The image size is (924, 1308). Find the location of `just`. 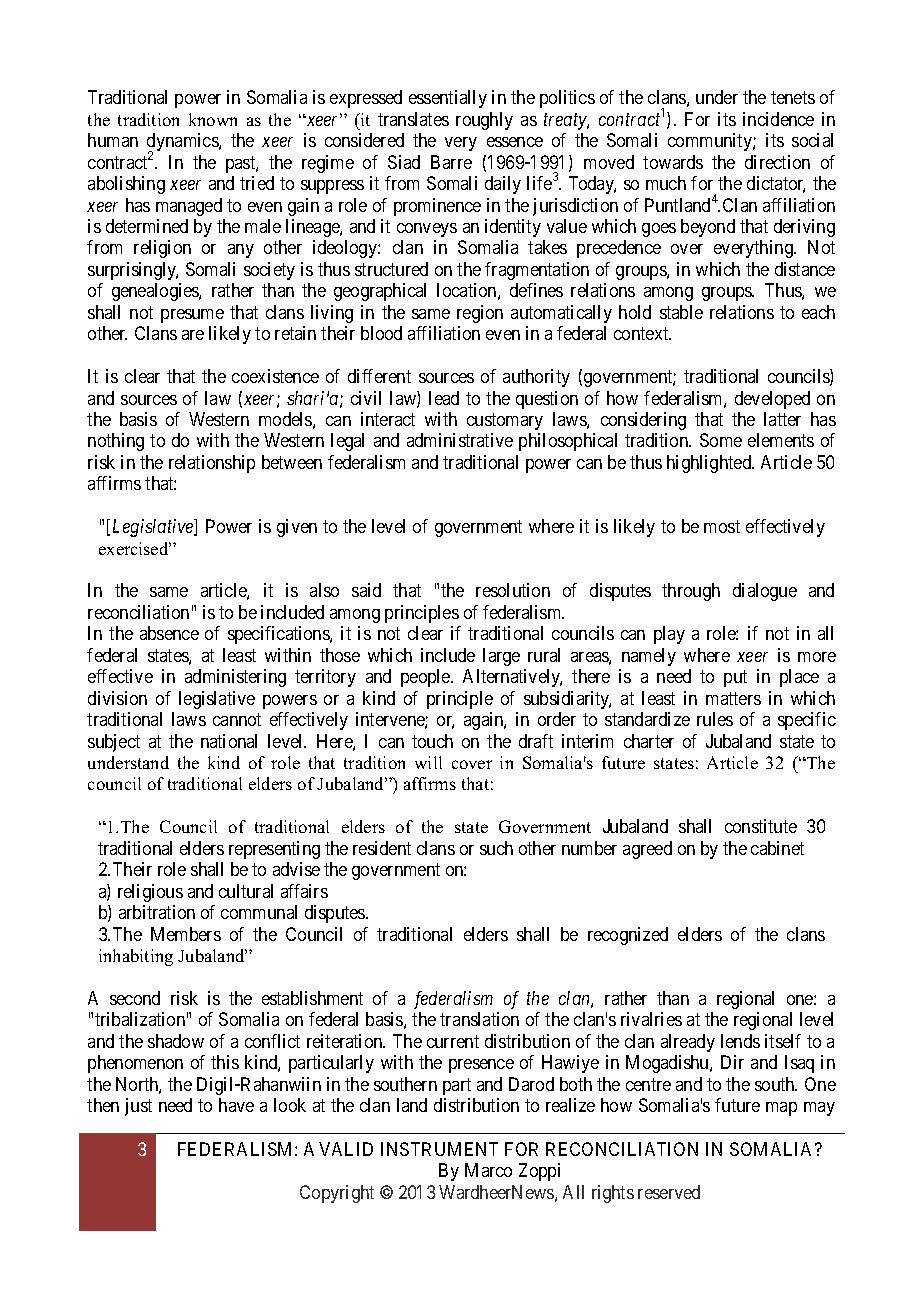

just is located at coordinates (138, 1107).
